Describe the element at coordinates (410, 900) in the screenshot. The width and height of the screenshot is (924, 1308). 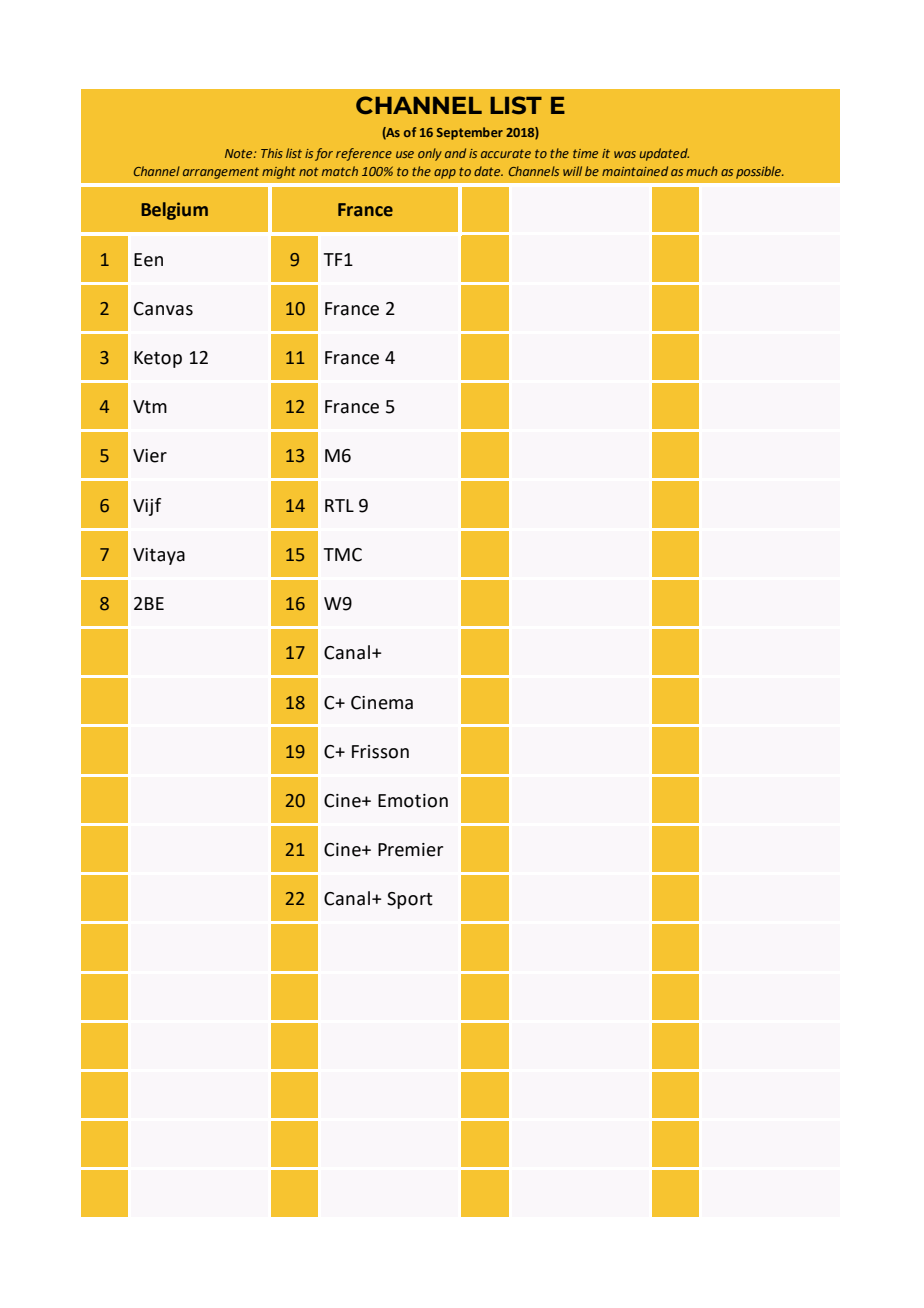
I see `Sport` at that location.
